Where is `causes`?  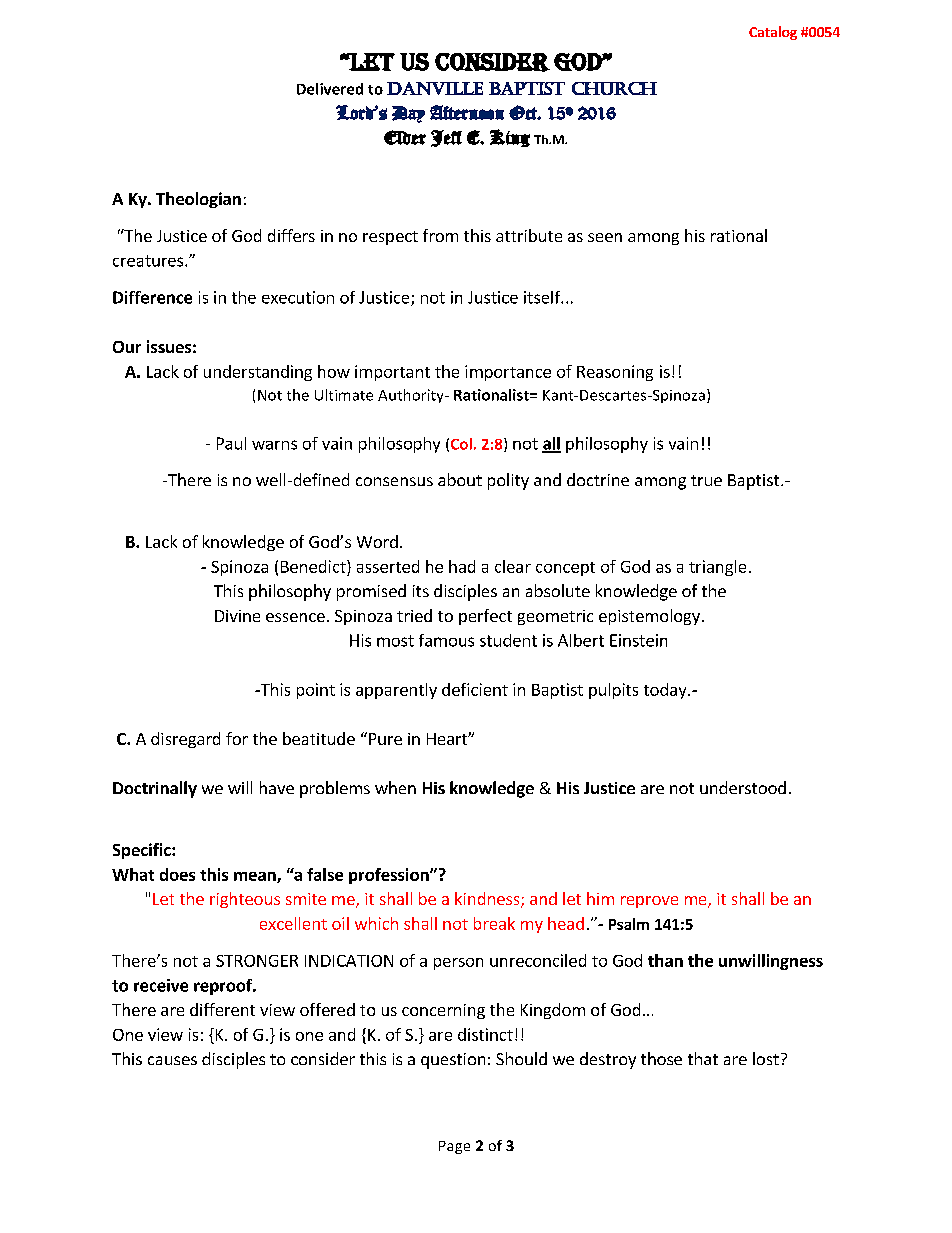
causes is located at coordinates (172, 1060).
